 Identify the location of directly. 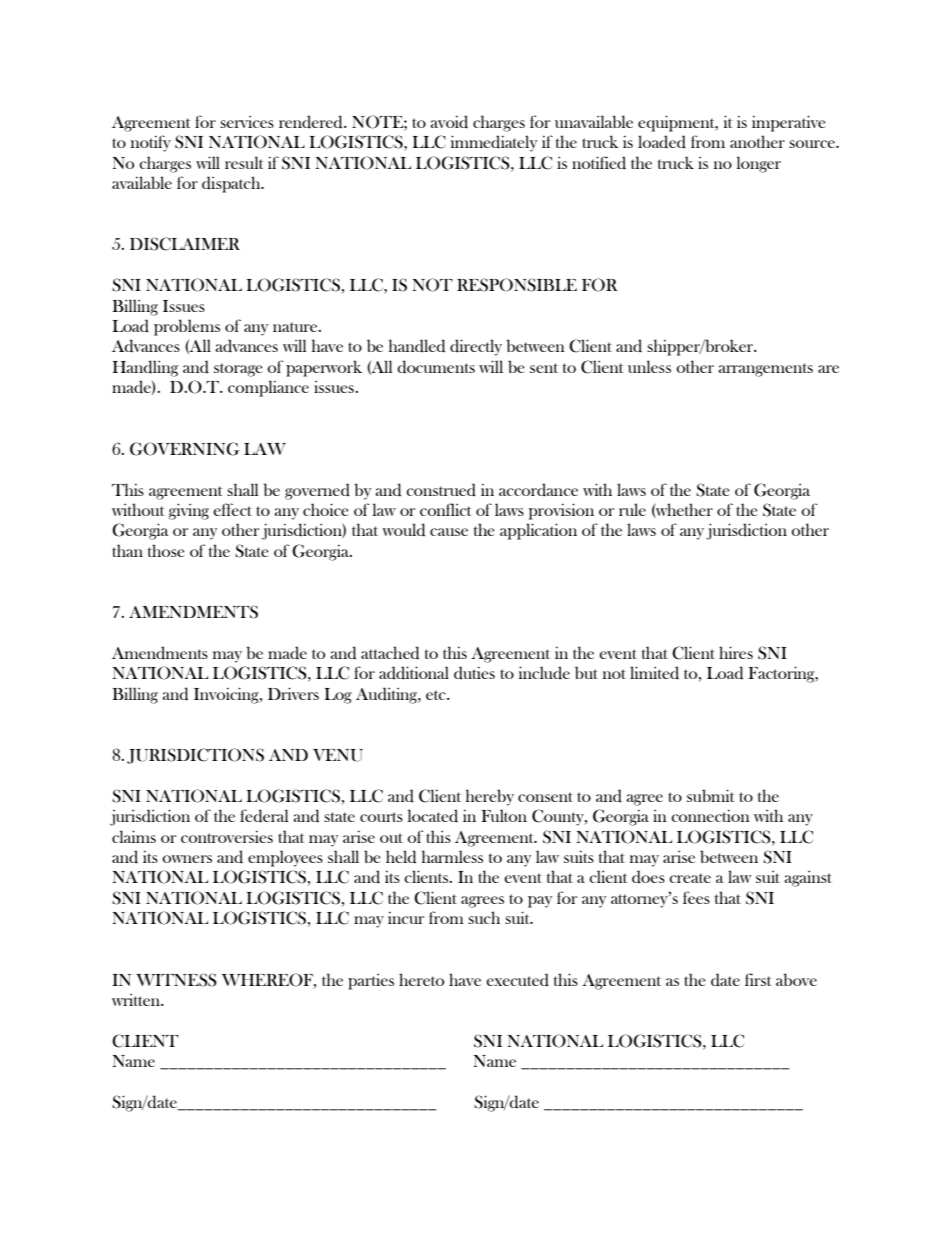
(476, 347).
